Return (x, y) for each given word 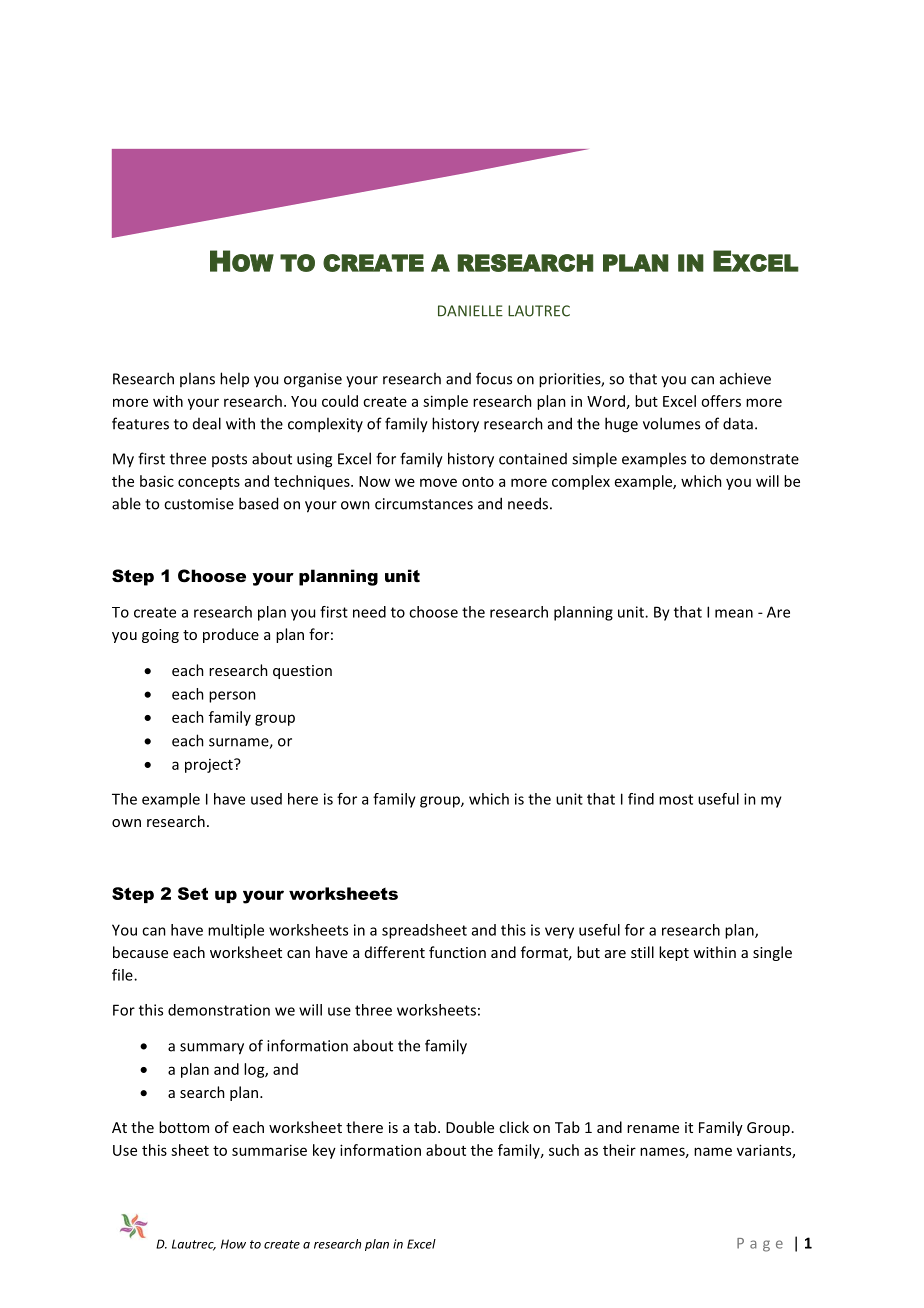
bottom (184, 1127)
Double (470, 1127)
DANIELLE (470, 311)
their (619, 1150)
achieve (745, 378)
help (234, 379)
